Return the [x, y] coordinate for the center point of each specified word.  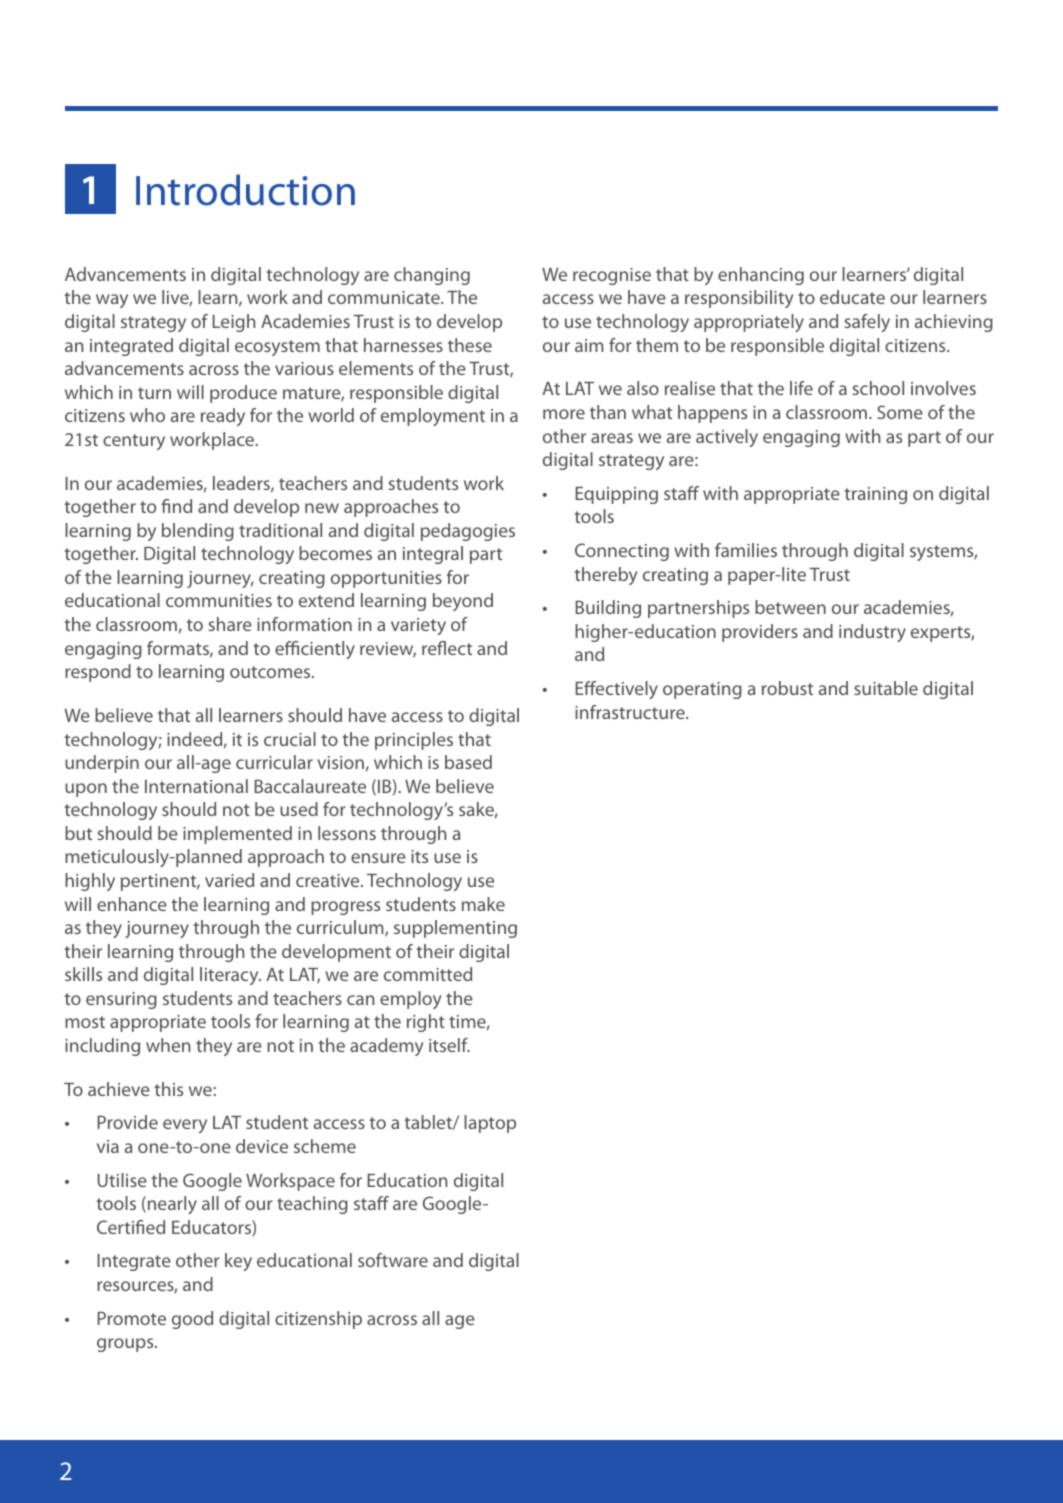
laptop [490, 1124]
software [393, 1260]
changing [432, 276]
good [192, 1320]
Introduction [245, 190]
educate [852, 297]
